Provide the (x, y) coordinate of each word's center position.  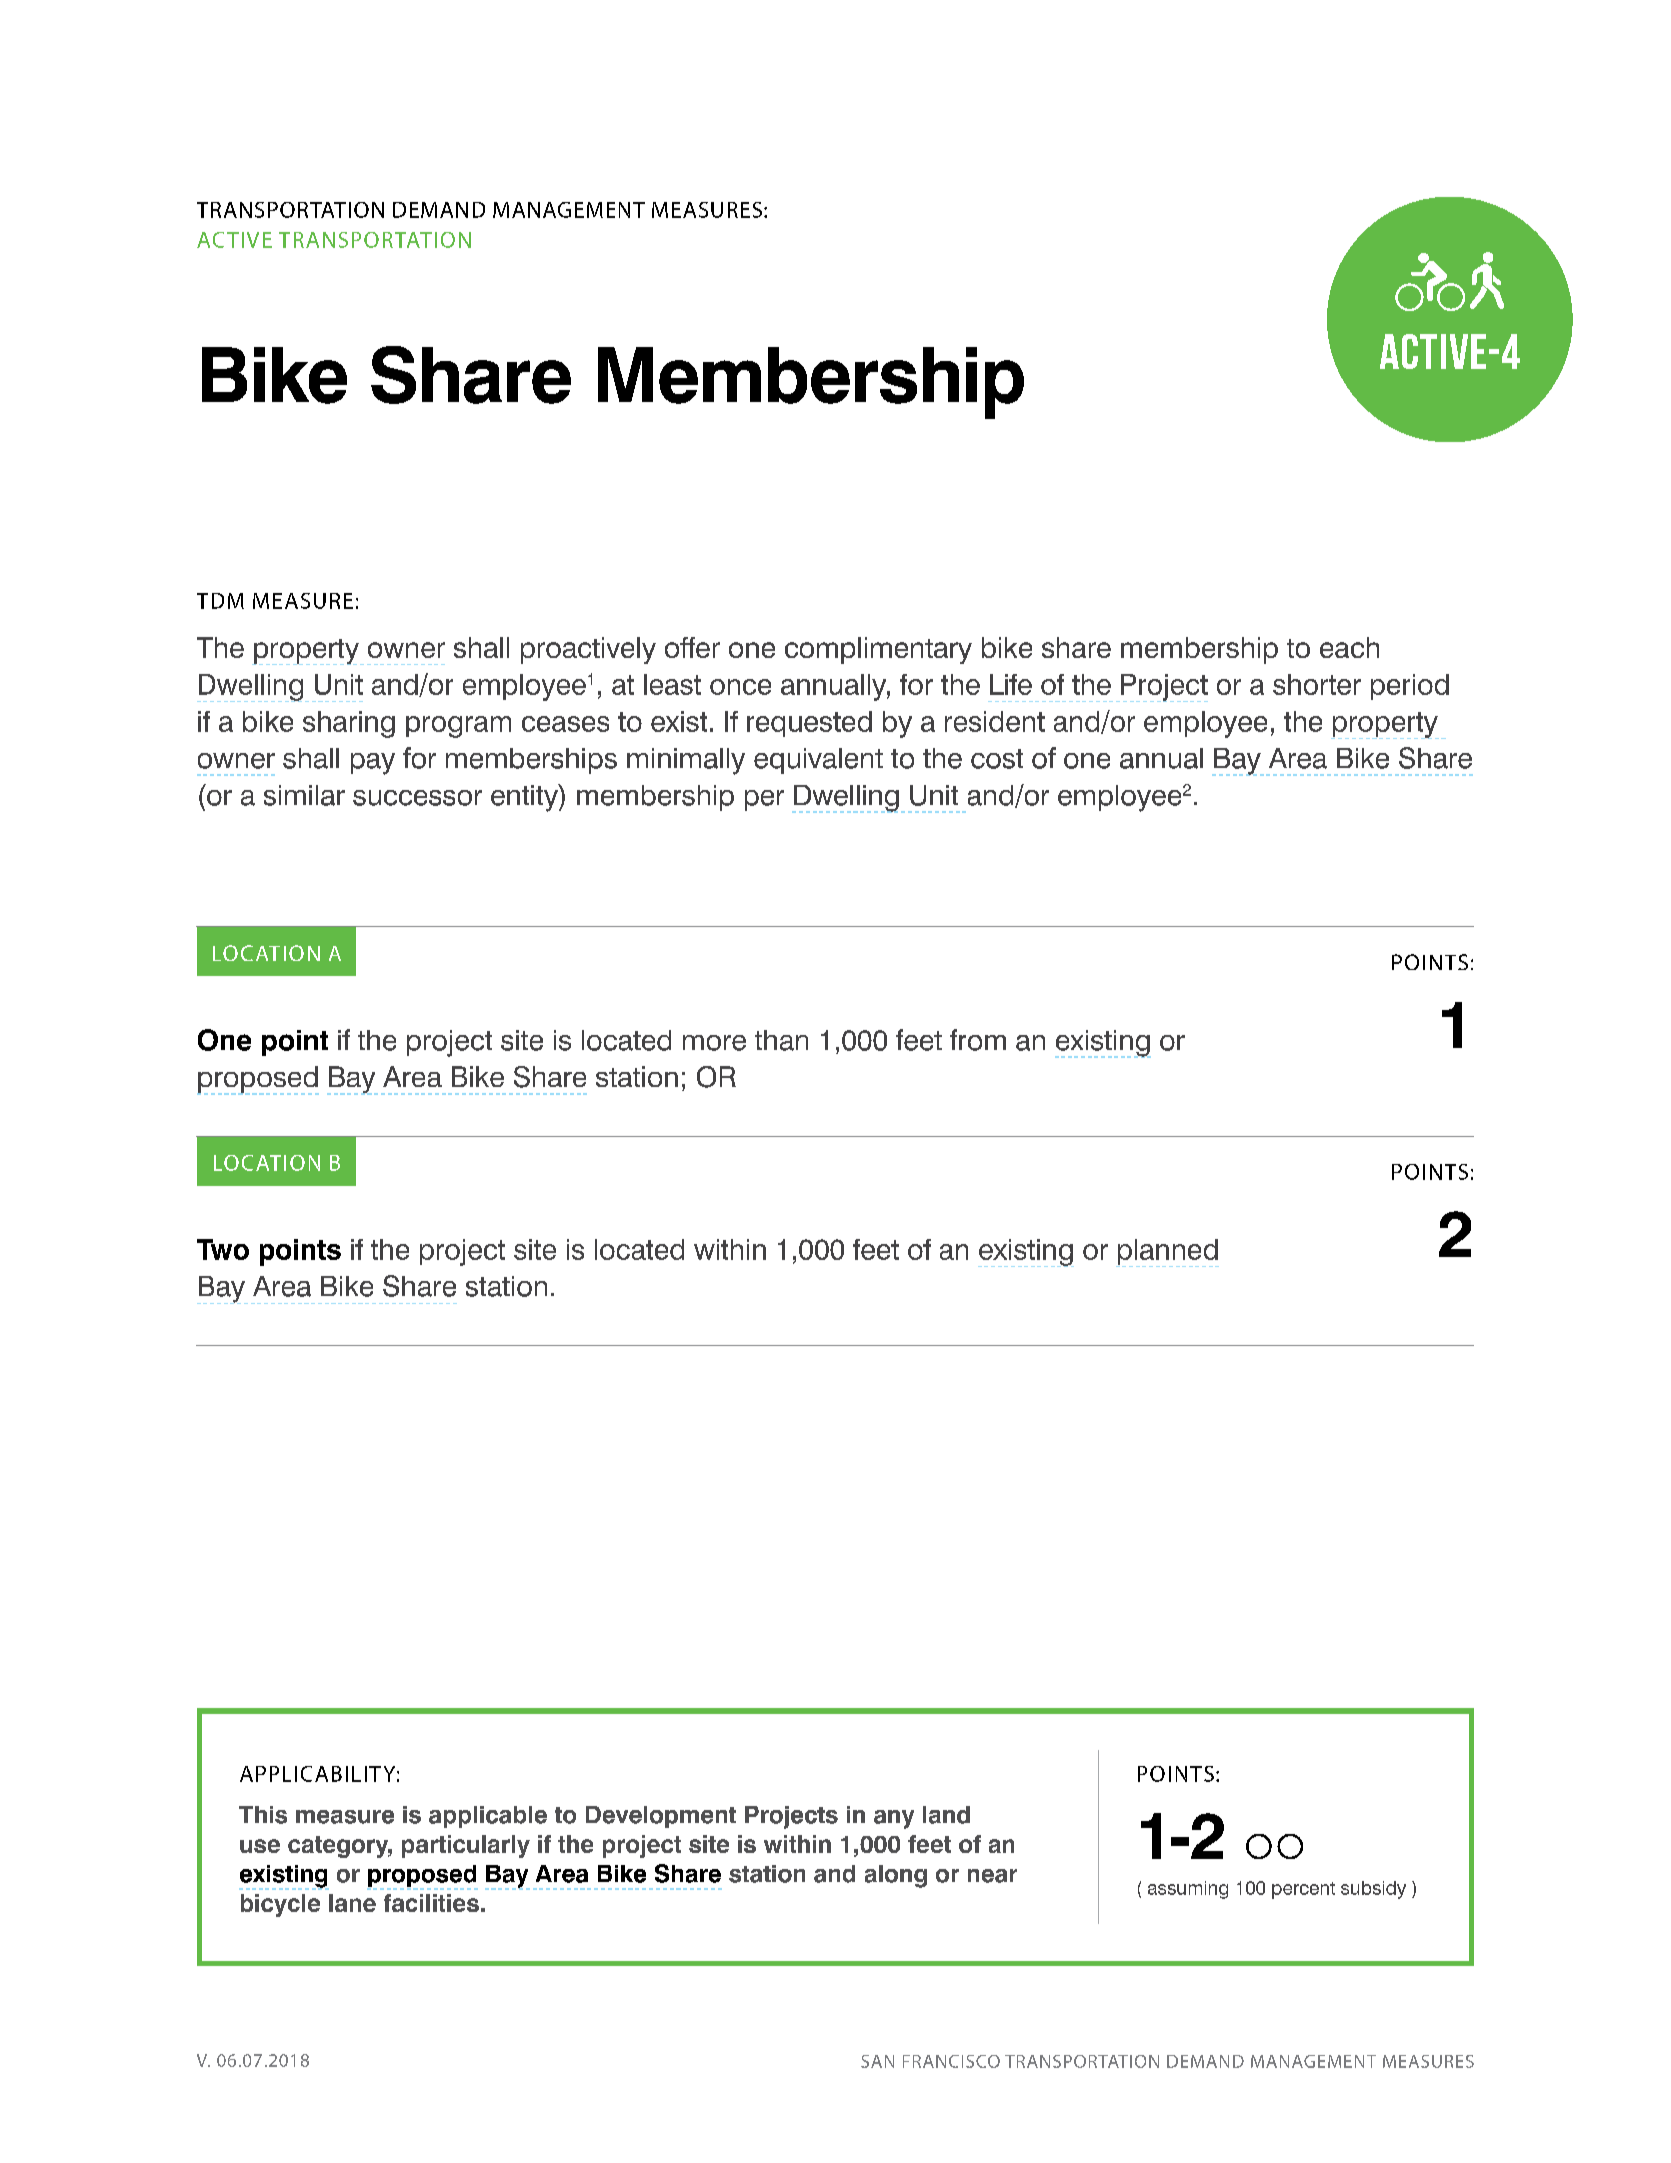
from (978, 1040)
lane (352, 1903)
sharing (349, 724)
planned (1167, 1253)
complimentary (878, 650)
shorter (1317, 684)
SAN (877, 2061)
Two (223, 1249)
